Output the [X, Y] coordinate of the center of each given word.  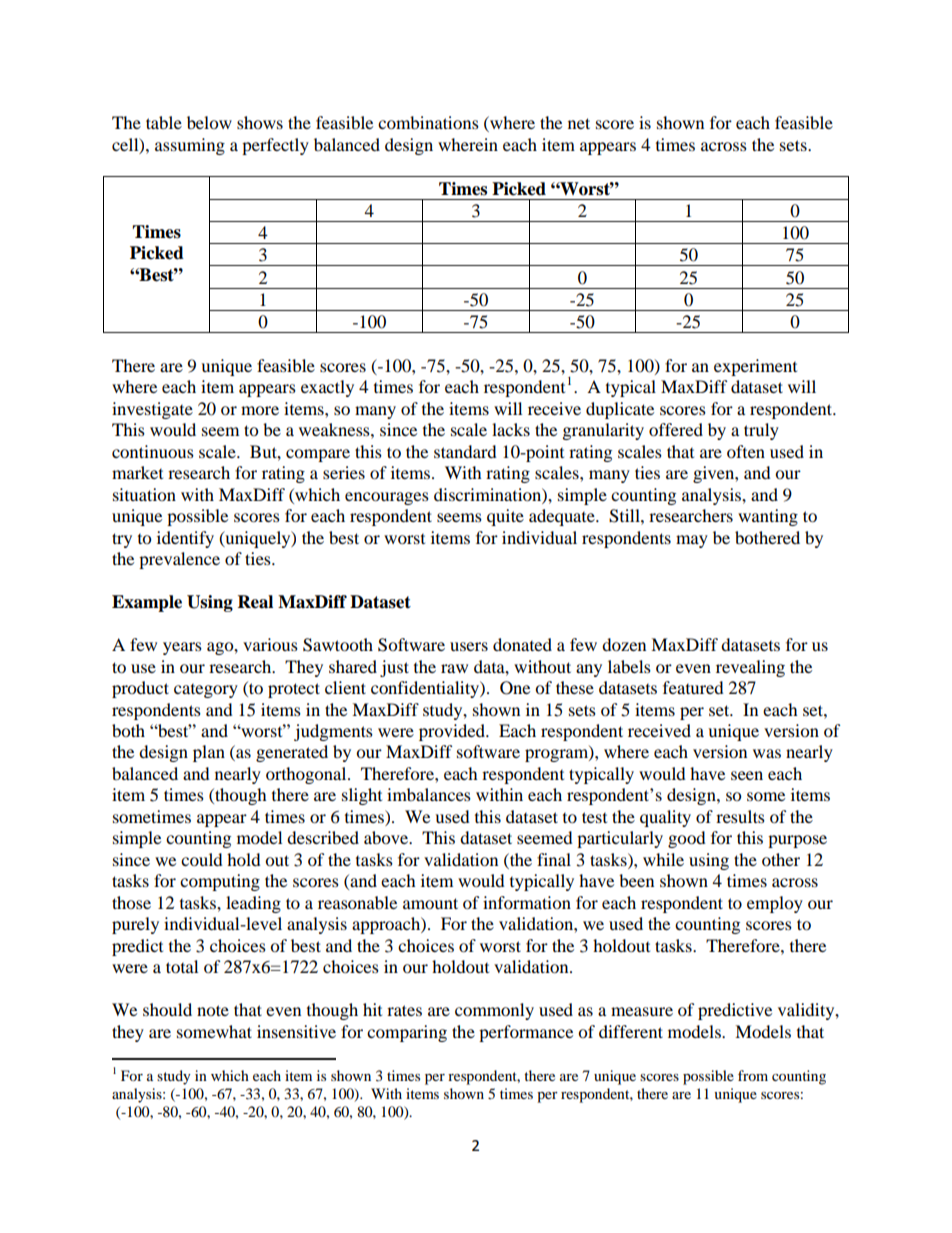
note [213, 1010]
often [746, 451]
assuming [190, 146]
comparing [407, 1033]
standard [465, 451]
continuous [153, 451]
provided [453, 732]
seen [747, 775]
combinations [428, 122]
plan [209, 753]
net [579, 123]
